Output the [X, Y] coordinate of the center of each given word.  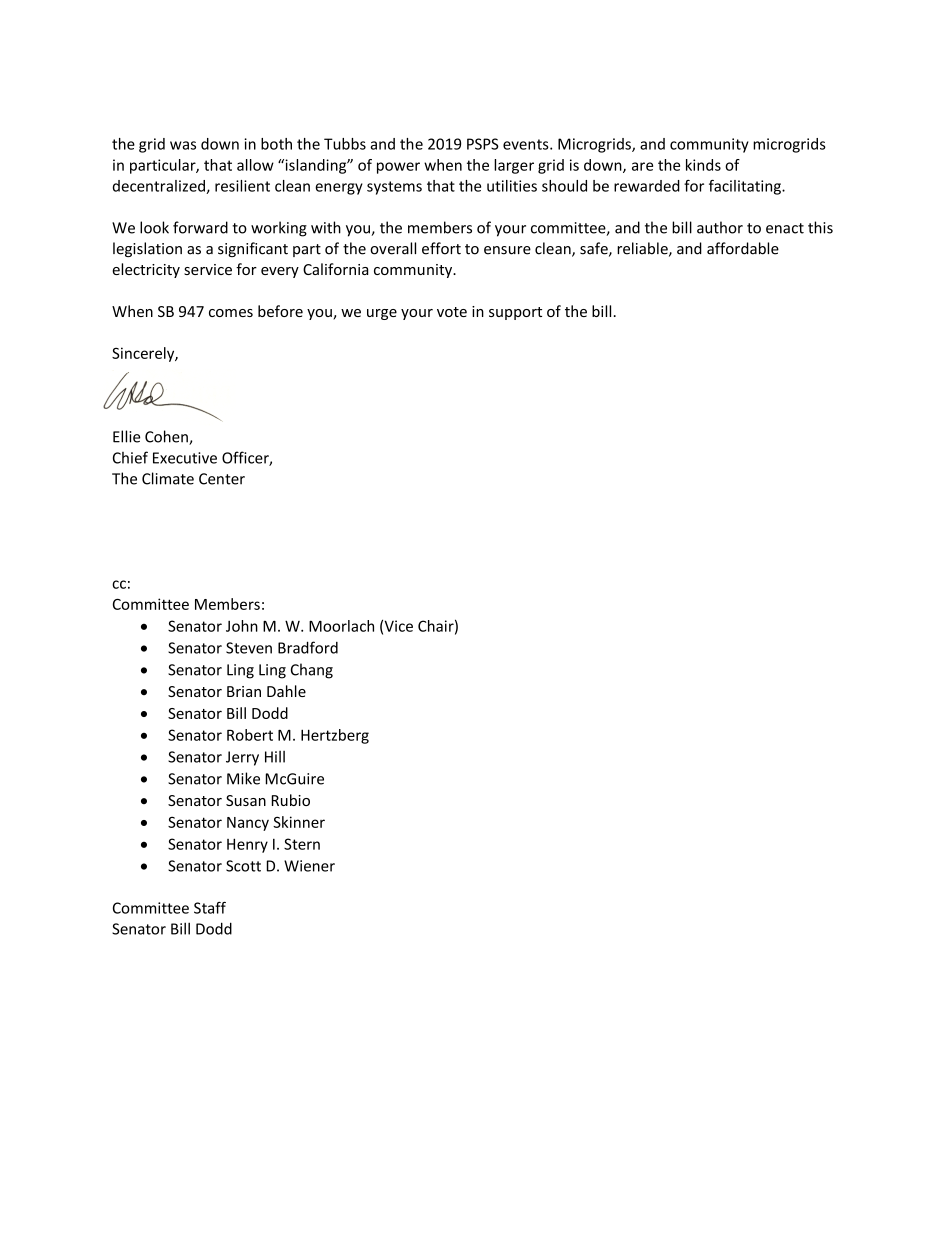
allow [255, 165]
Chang [312, 671]
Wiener [309, 866]
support [515, 313]
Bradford [308, 647]
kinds [703, 165]
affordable [743, 248]
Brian [244, 691]
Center [222, 479]
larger [514, 166]
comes [231, 313]
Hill [275, 757]
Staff [210, 908]
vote [452, 312]
